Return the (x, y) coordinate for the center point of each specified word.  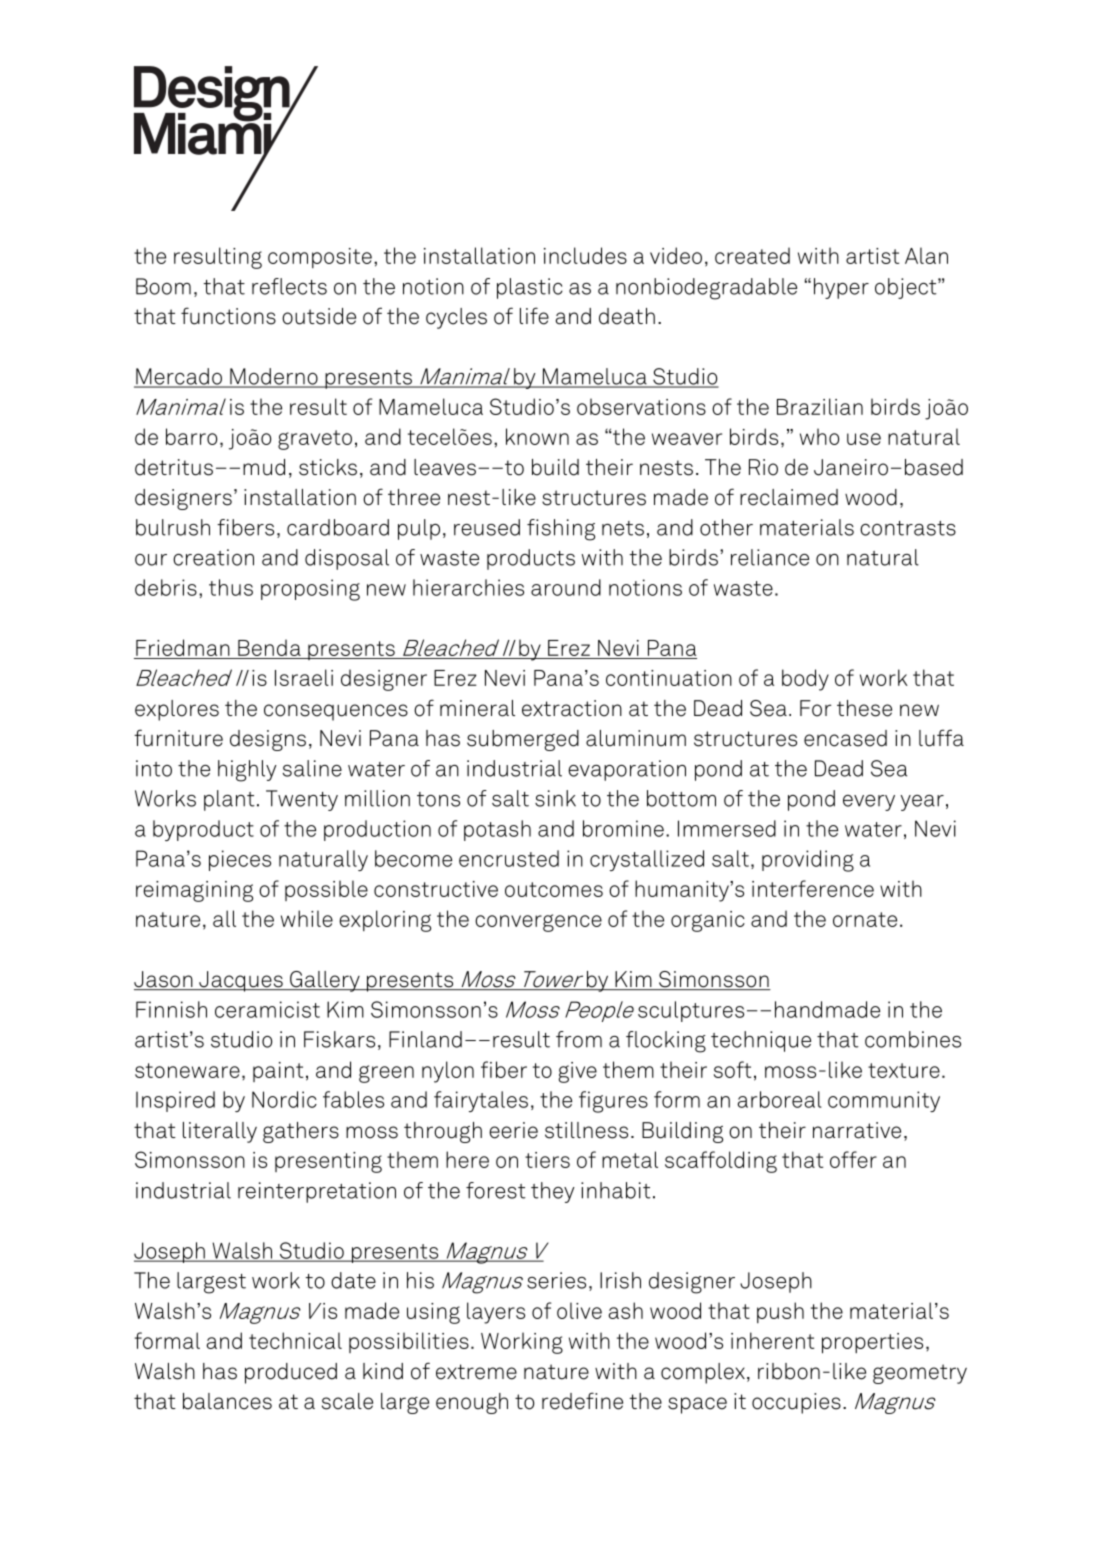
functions (228, 316)
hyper (841, 288)
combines (913, 1039)
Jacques (241, 981)
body (805, 680)
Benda (269, 649)
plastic (530, 288)
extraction (572, 708)
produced (291, 1373)
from (579, 1039)
